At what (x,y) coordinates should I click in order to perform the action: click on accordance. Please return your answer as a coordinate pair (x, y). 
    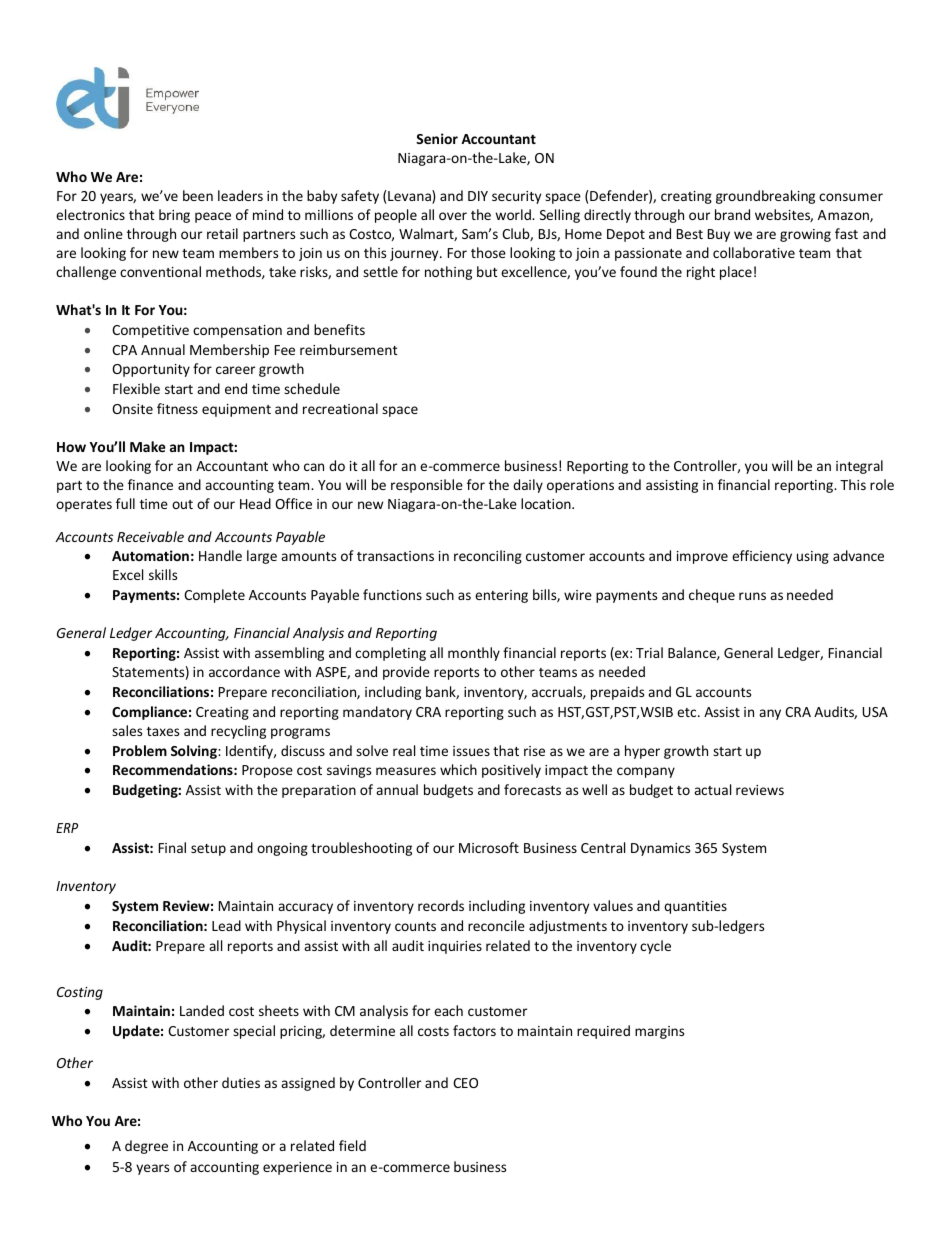
    Looking at the image, I should click on (244, 671).
